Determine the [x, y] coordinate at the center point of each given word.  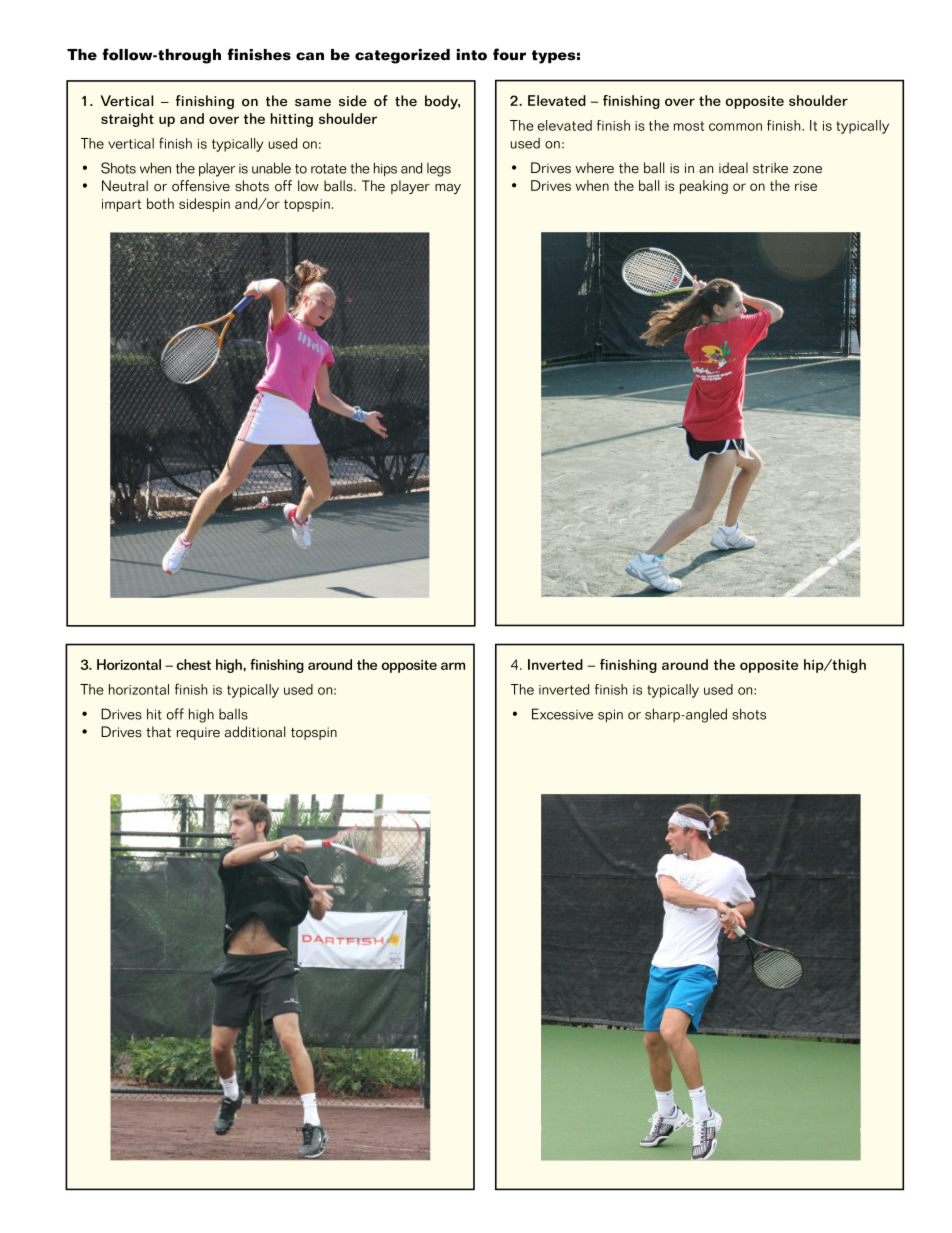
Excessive [562, 714]
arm [453, 666]
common [735, 127]
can [310, 56]
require [198, 733]
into [472, 55]
